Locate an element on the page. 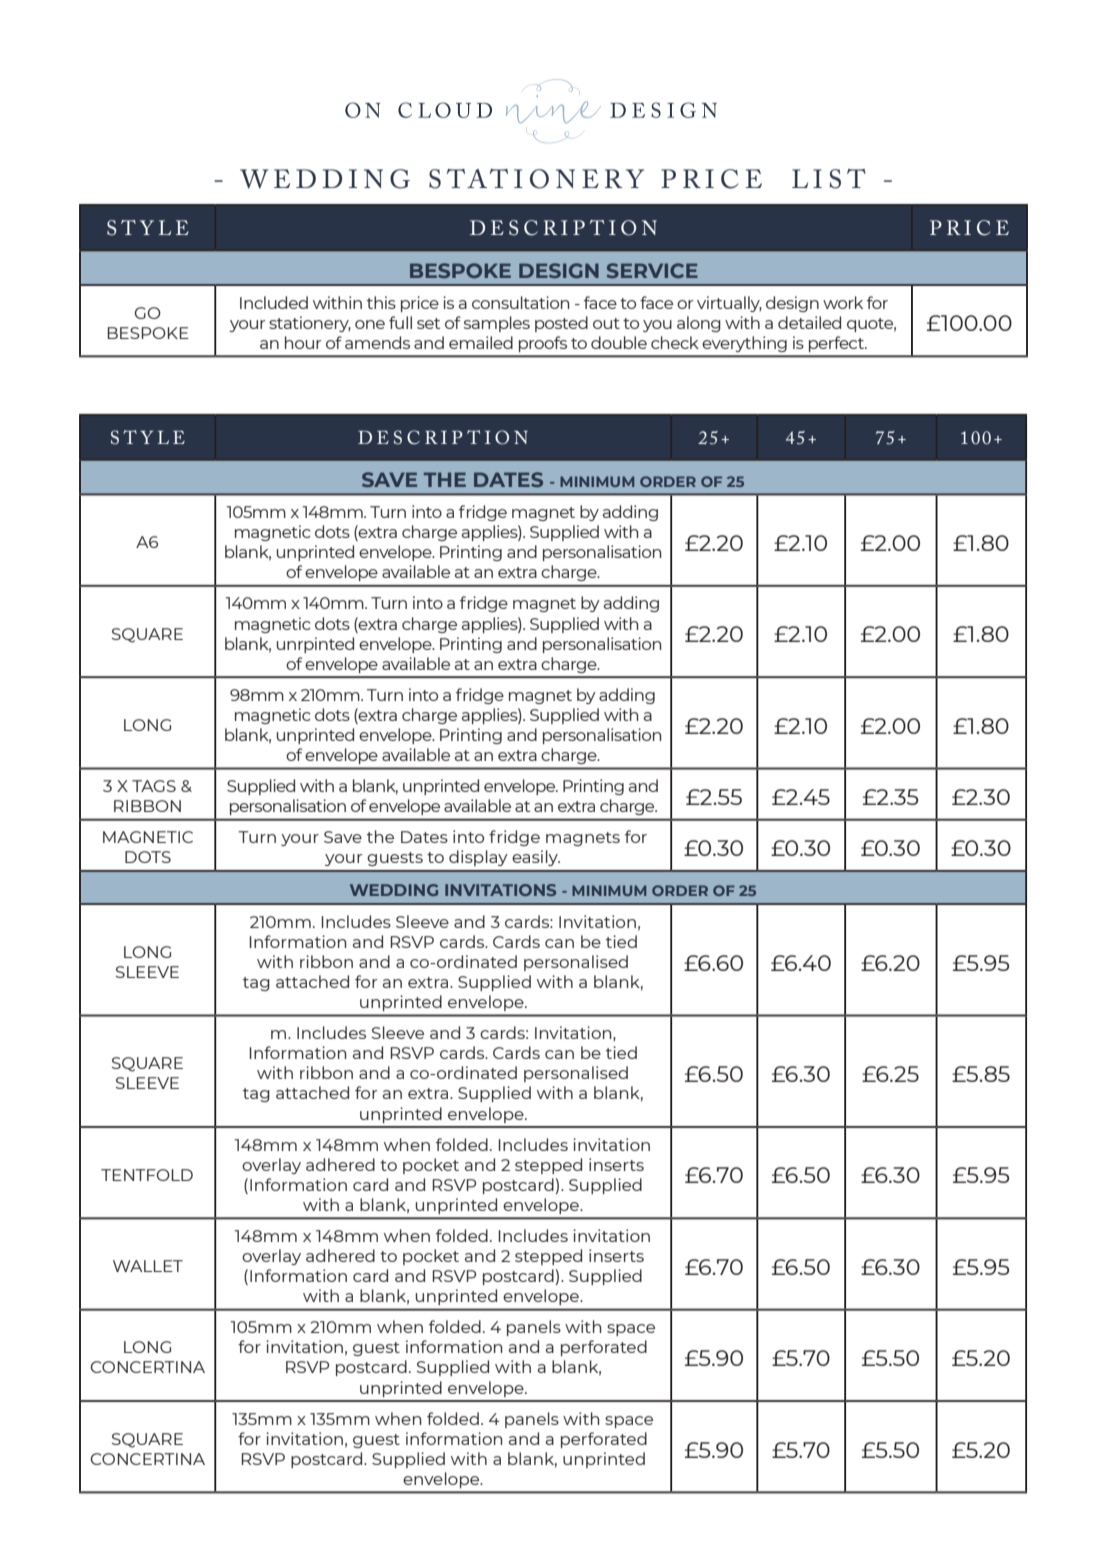 Image resolution: width=1107 pixels, height=1566 pixels. TAGS is located at coordinates (154, 786).
